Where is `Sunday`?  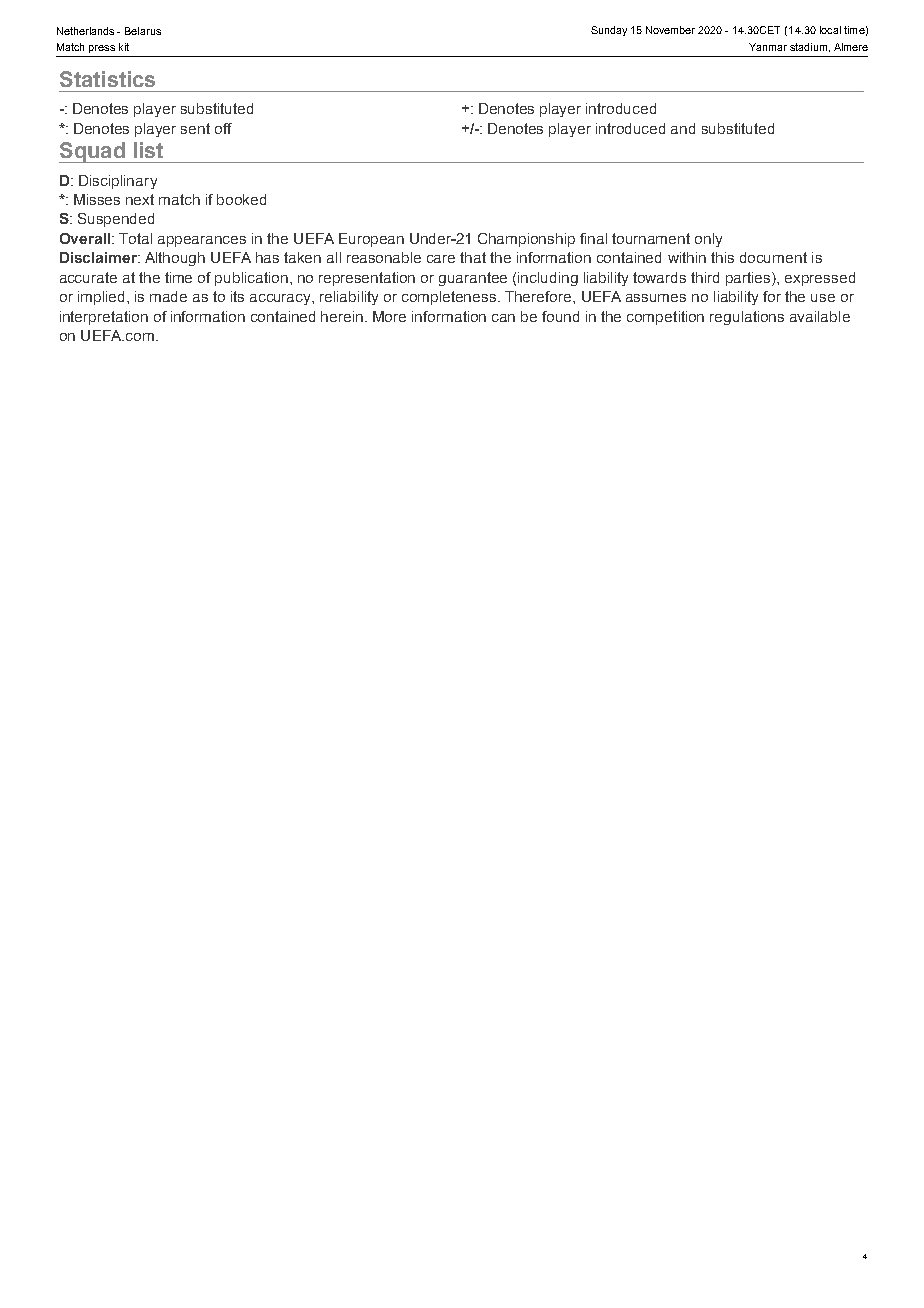 Sunday is located at coordinates (609, 31).
